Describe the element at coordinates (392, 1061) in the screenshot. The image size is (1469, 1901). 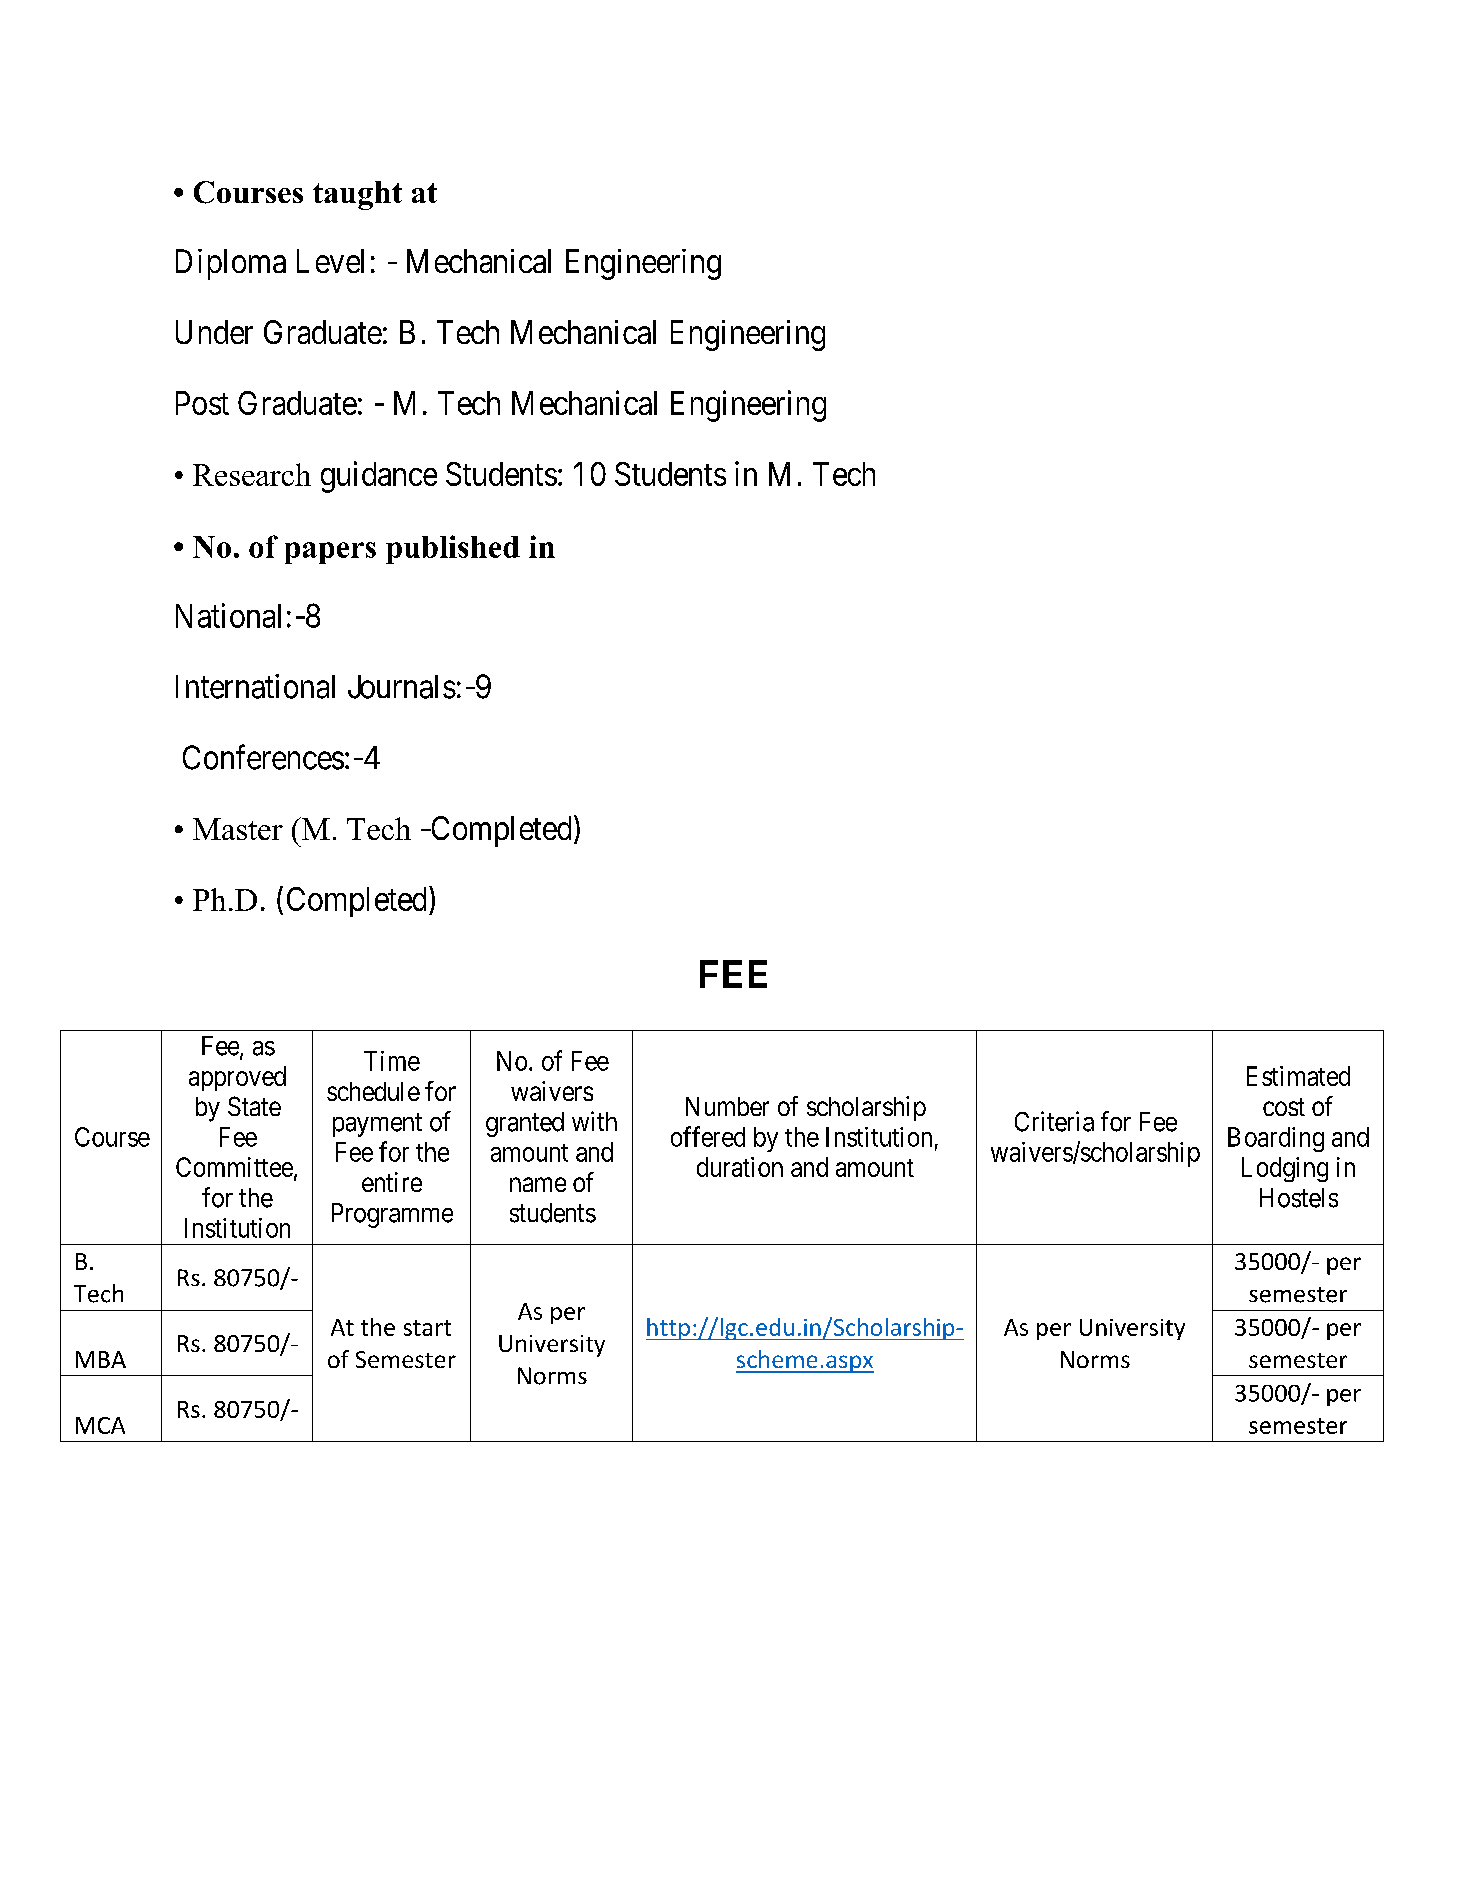
I see `Time` at that location.
